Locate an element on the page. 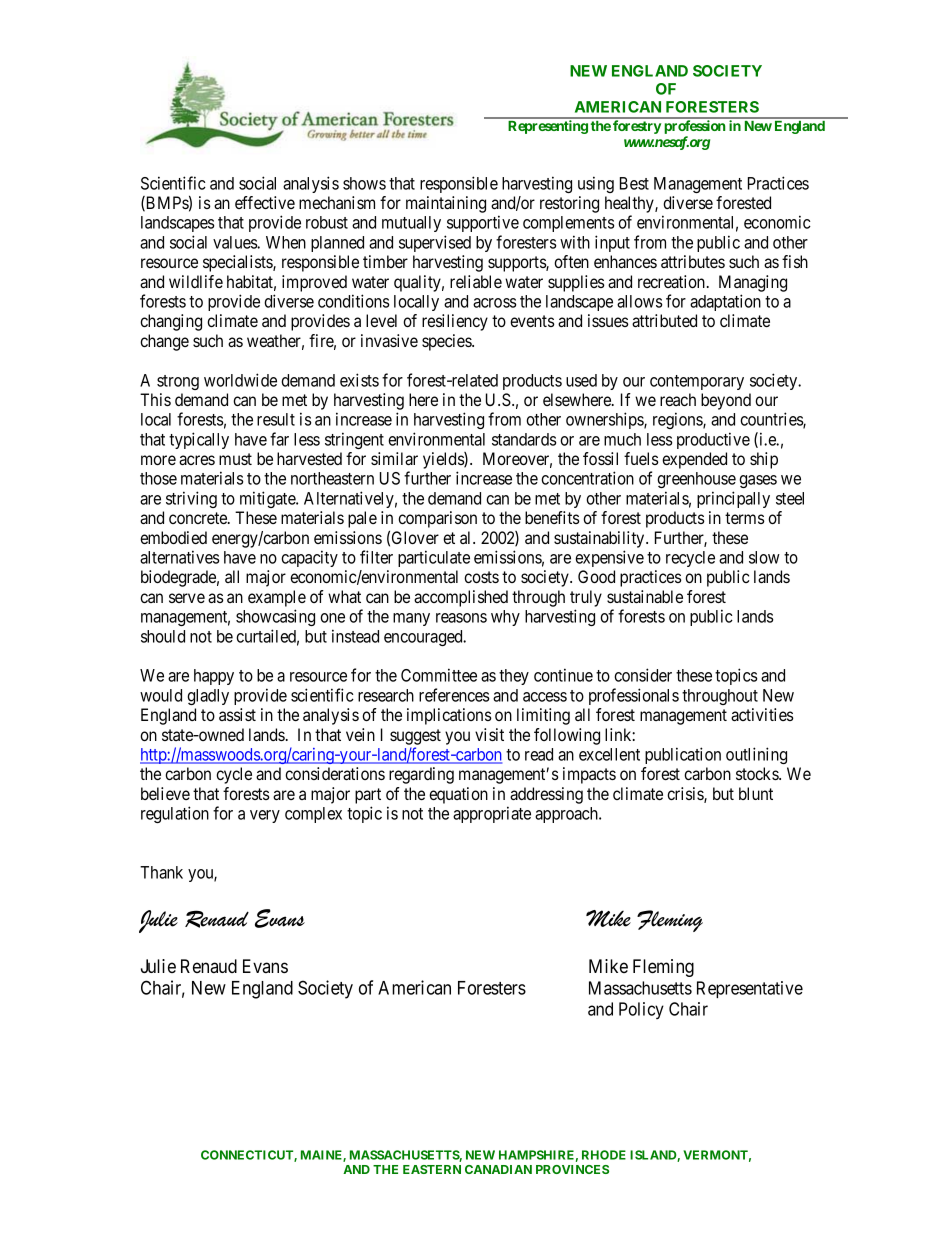  slow is located at coordinates (764, 557).
